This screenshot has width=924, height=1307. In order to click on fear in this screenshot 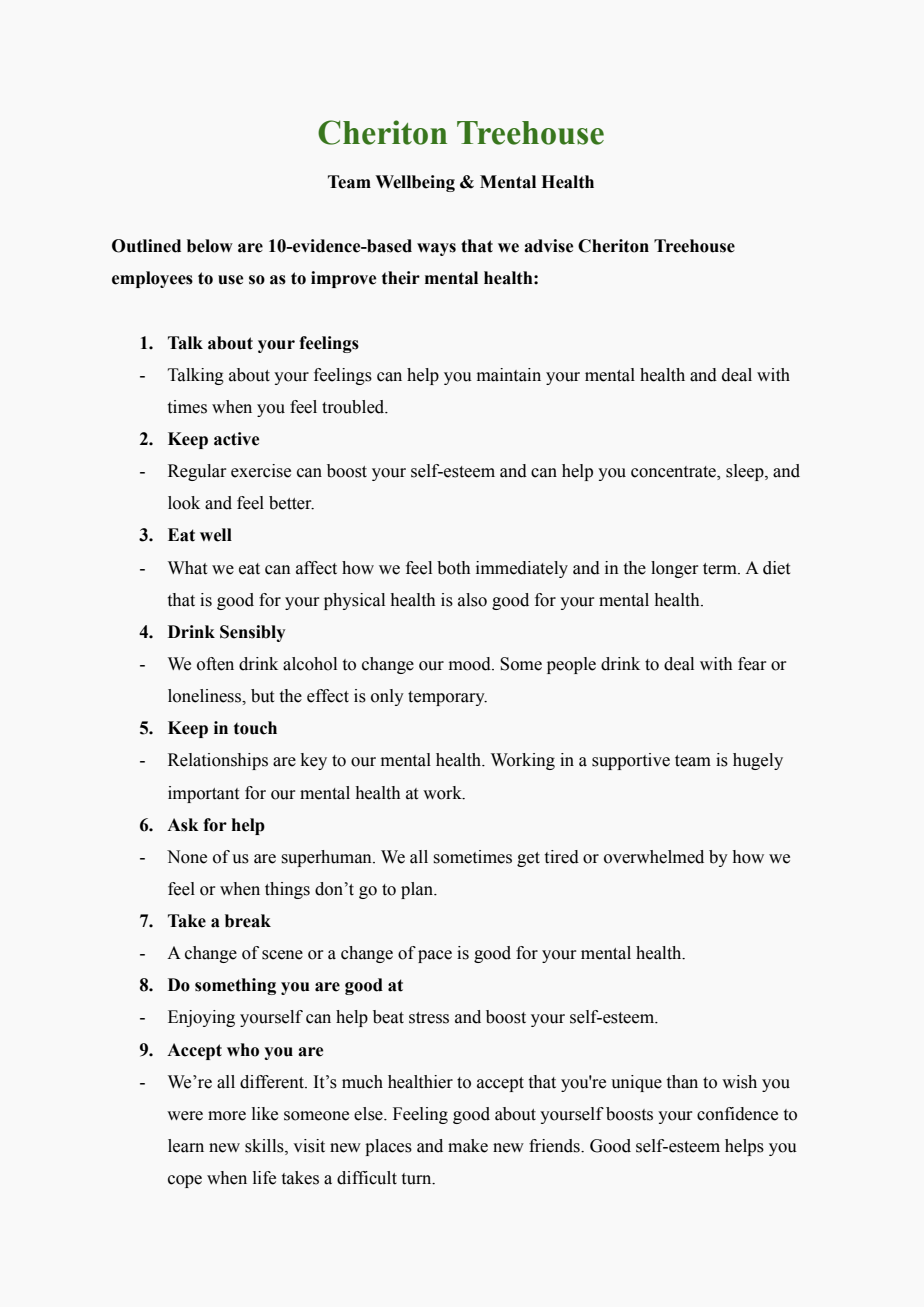, I will do `click(752, 664)`.
